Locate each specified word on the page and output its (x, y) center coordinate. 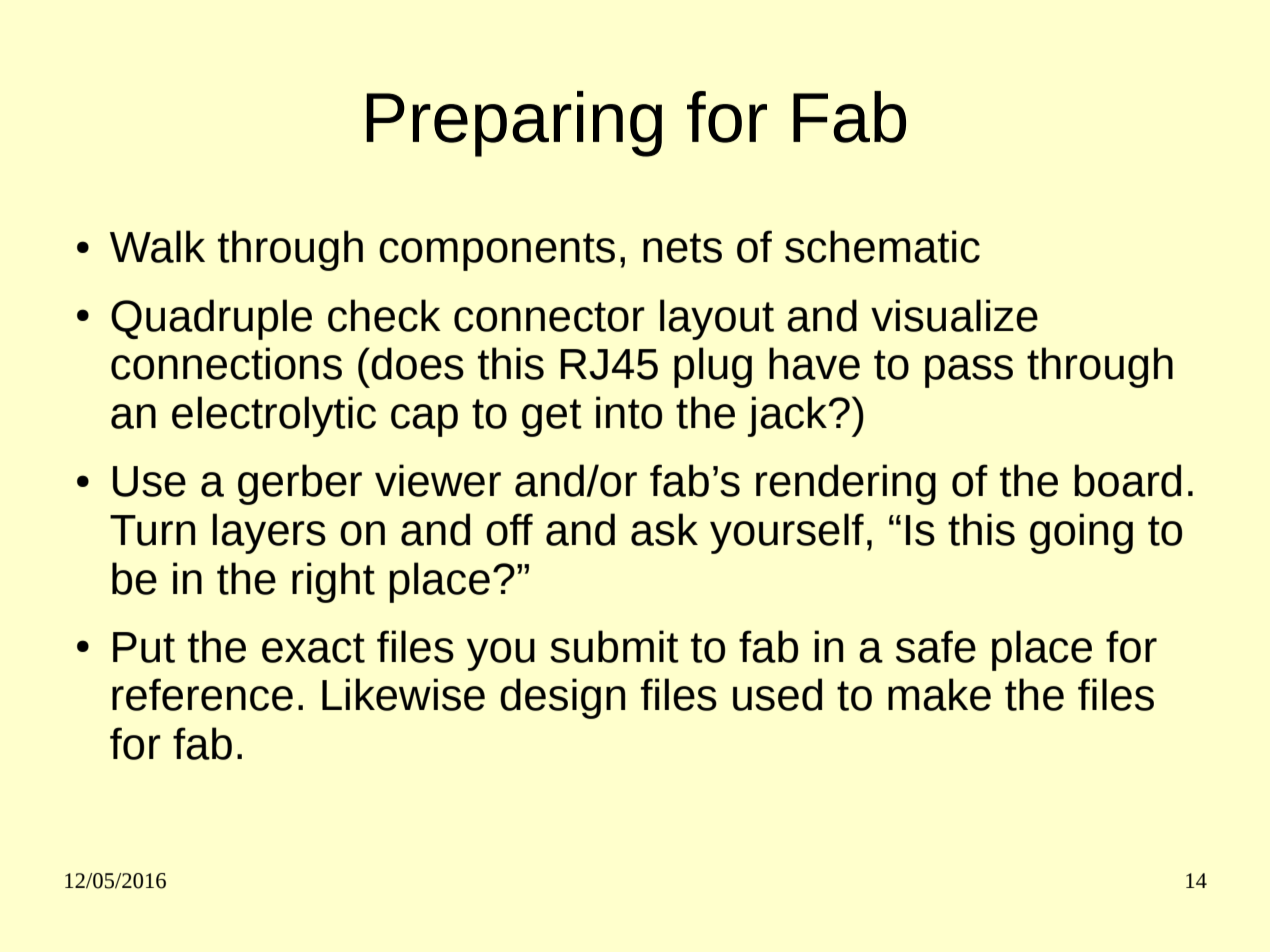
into (629, 412)
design (562, 698)
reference (202, 694)
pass (969, 371)
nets (682, 248)
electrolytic (274, 416)
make (939, 694)
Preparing (514, 124)
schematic (882, 246)
